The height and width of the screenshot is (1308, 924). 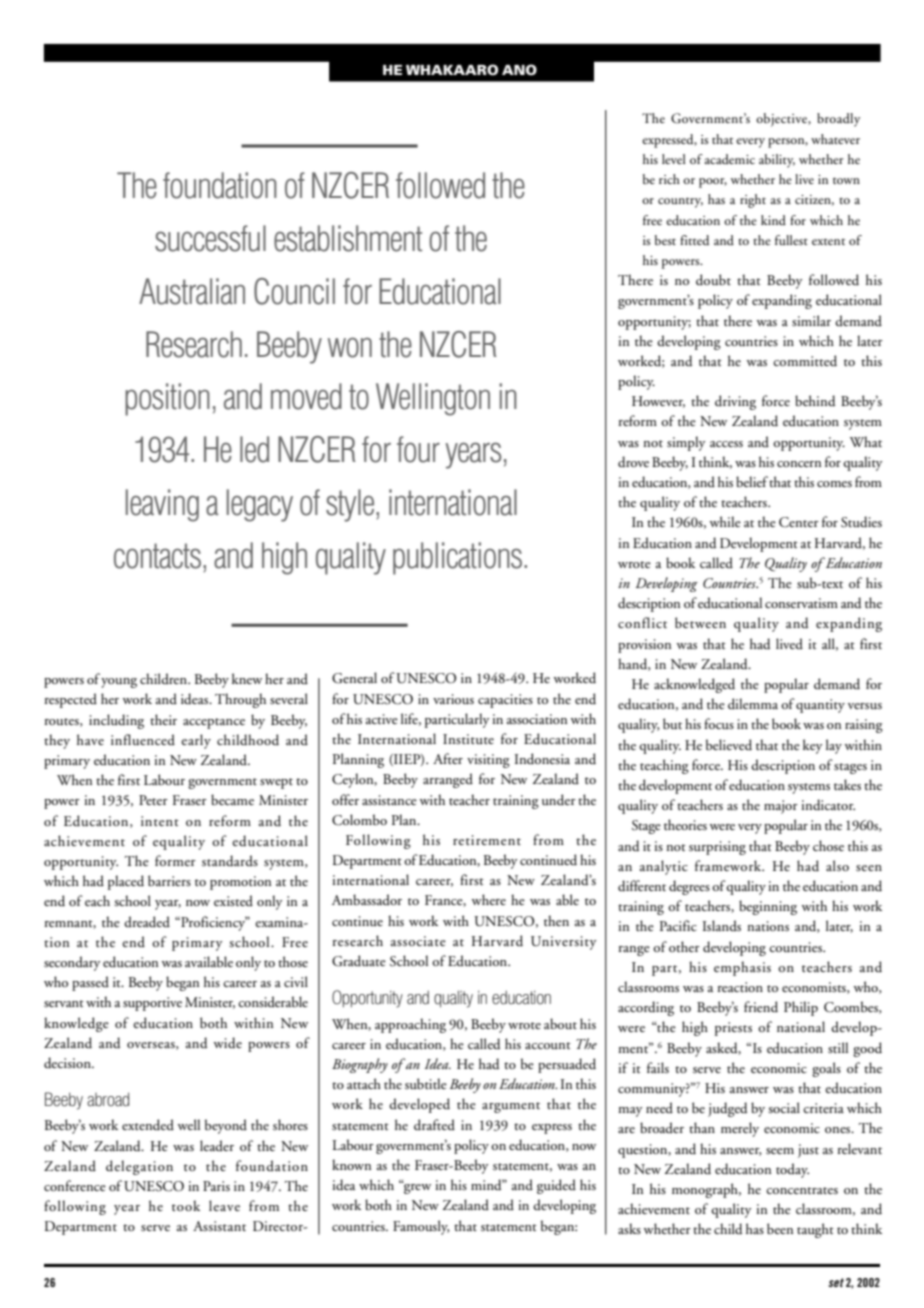 What do you see at coordinates (488, 899) in the screenshot?
I see `where` at bounding box center [488, 899].
